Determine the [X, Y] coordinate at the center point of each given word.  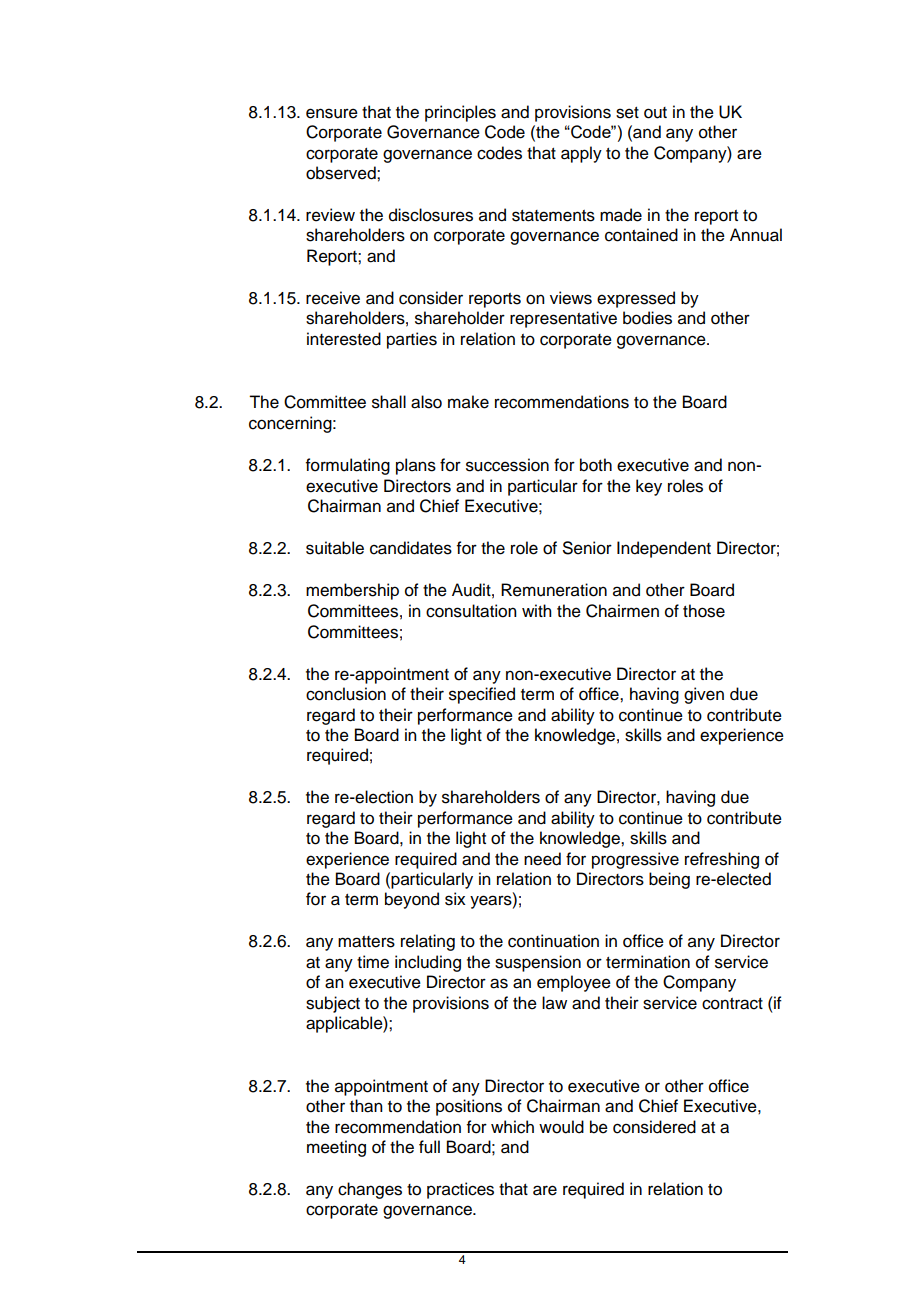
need [542, 859]
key [649, 487]
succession [507, 465]
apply [581, 154]
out [655, 113]
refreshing [722, 860]
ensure [332, 113]
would [561, 1127]
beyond [412, 900]
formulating [348, 466]
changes [370, 1190]
